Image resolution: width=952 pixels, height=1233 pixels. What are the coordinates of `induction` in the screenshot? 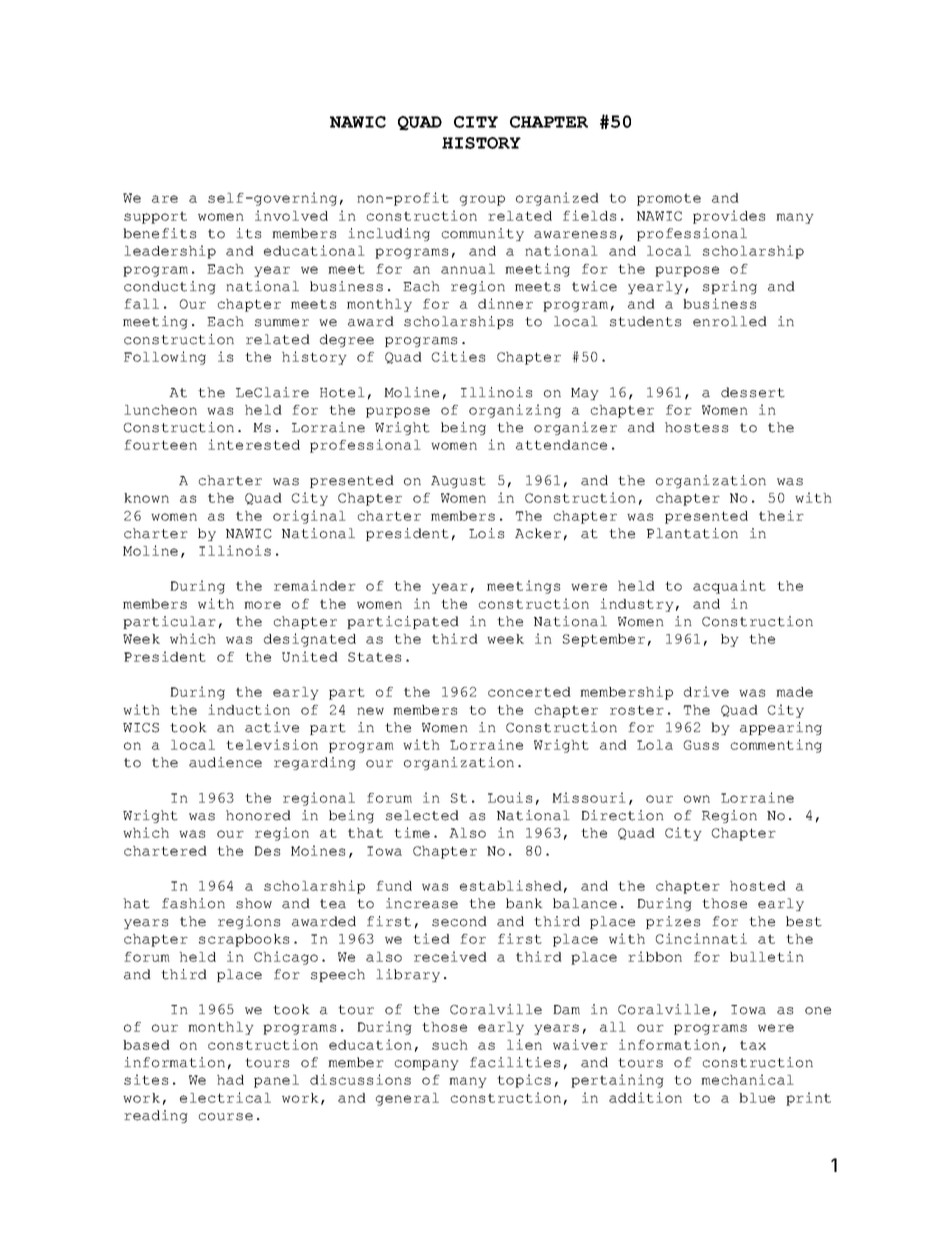 It's located at (249, 709).
